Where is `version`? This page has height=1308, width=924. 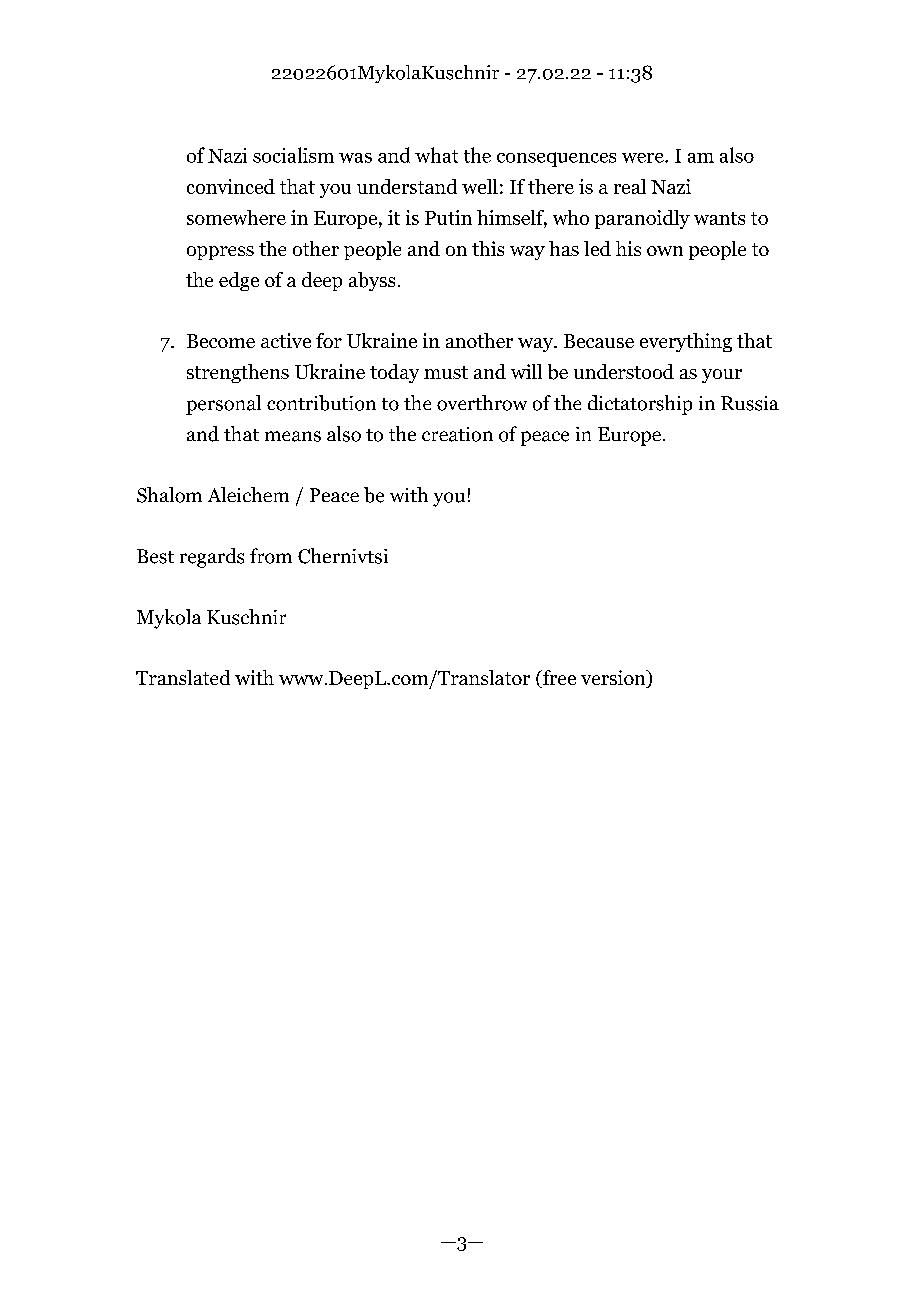 version is located at coordinates (614, 679).
